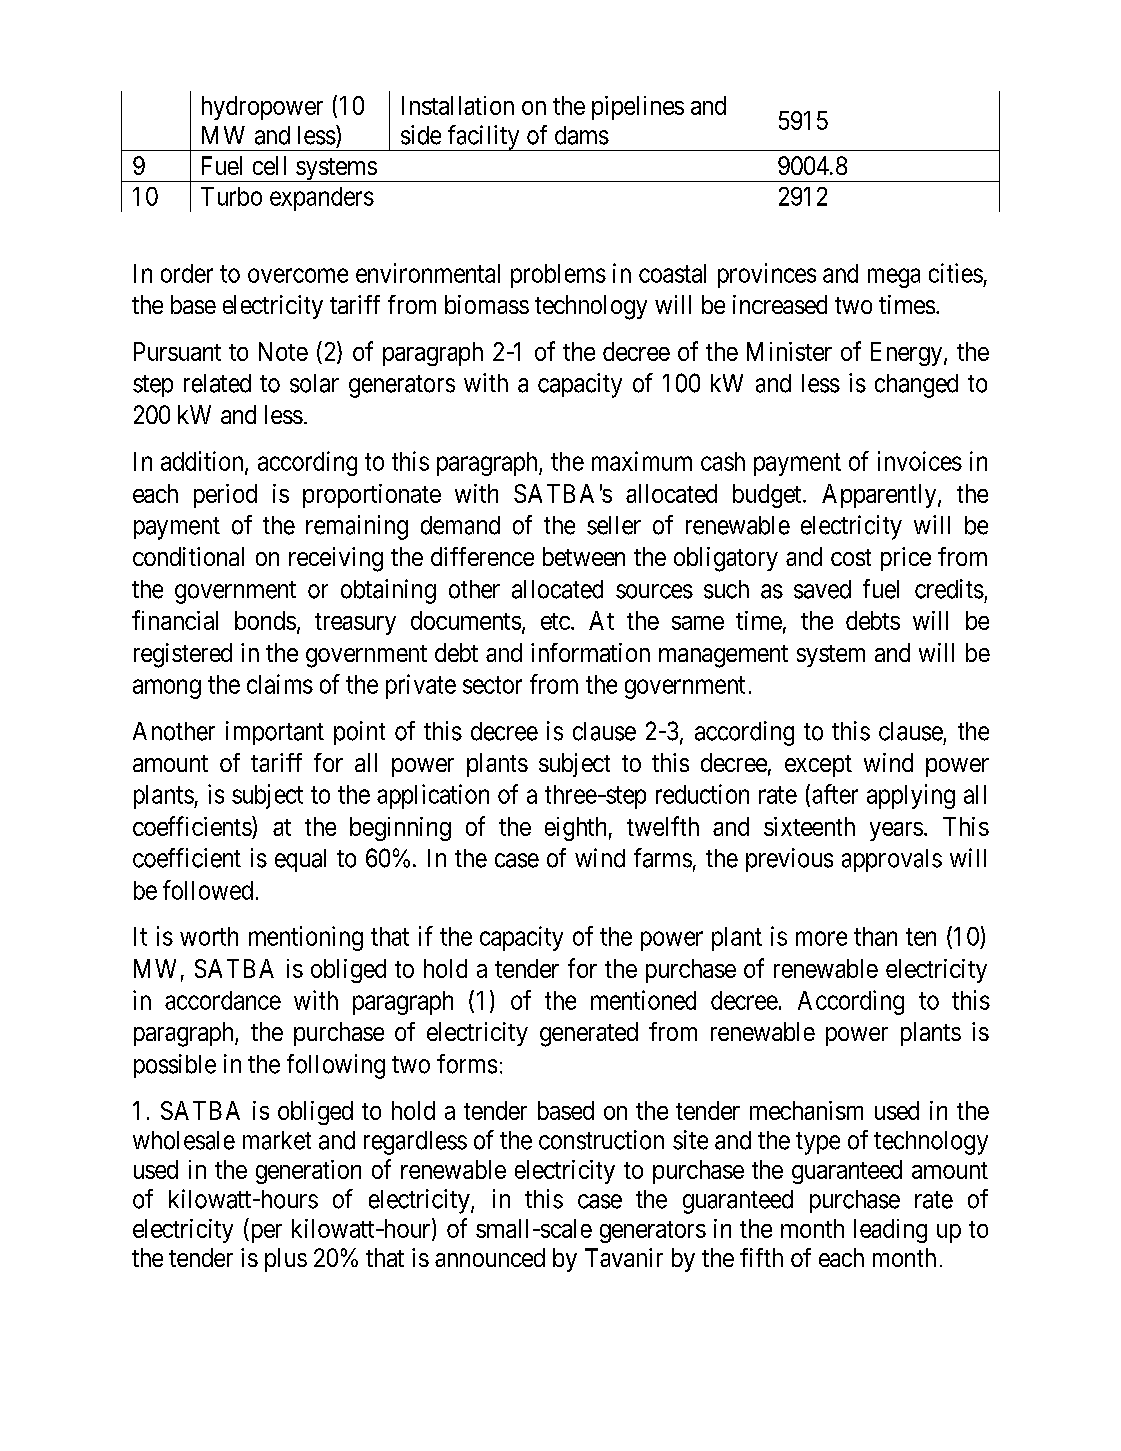 The image size is (1121, 1451). I want to click on dams, so click(582, 135).
